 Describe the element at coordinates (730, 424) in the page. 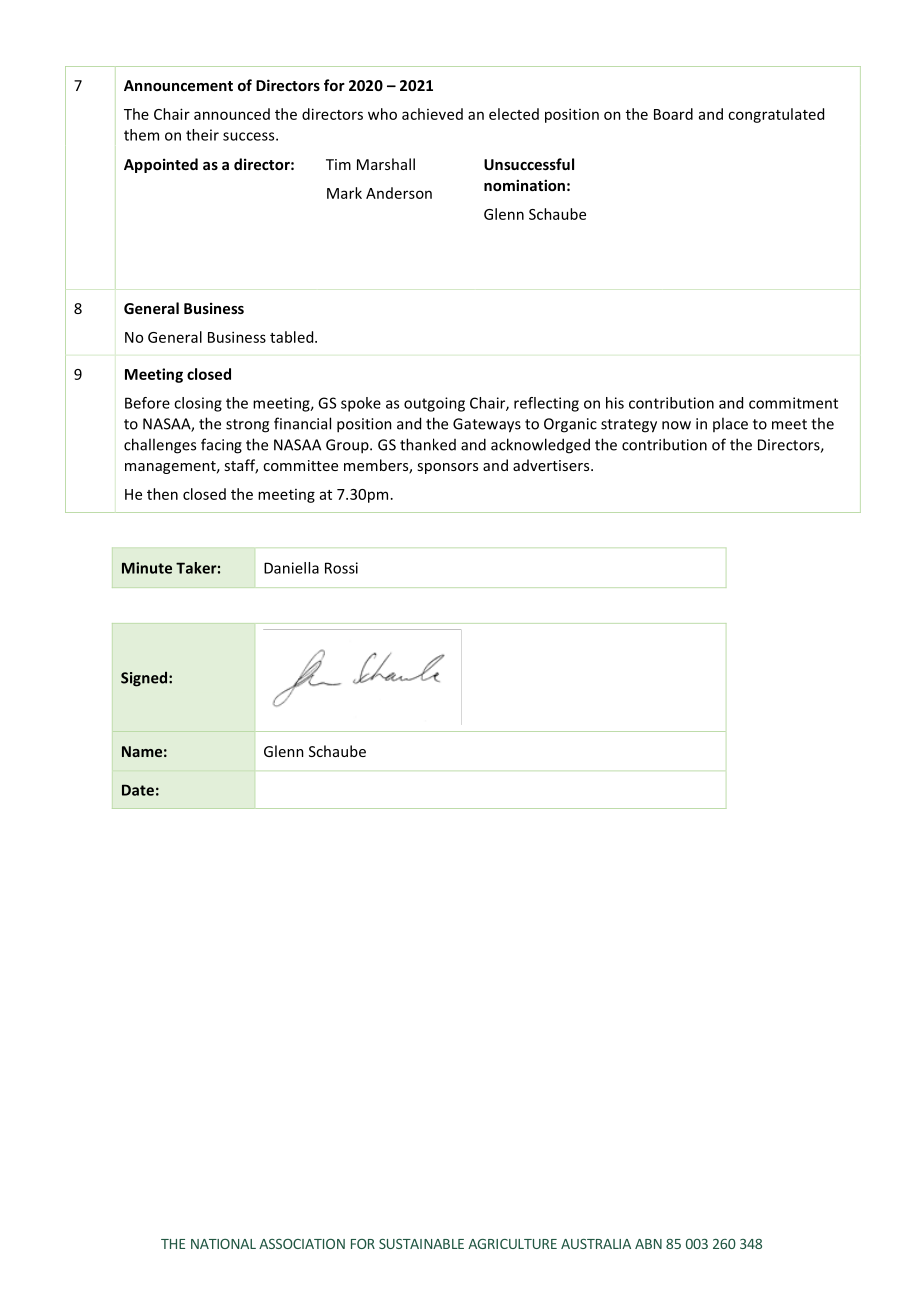

I see `place` at that location.
